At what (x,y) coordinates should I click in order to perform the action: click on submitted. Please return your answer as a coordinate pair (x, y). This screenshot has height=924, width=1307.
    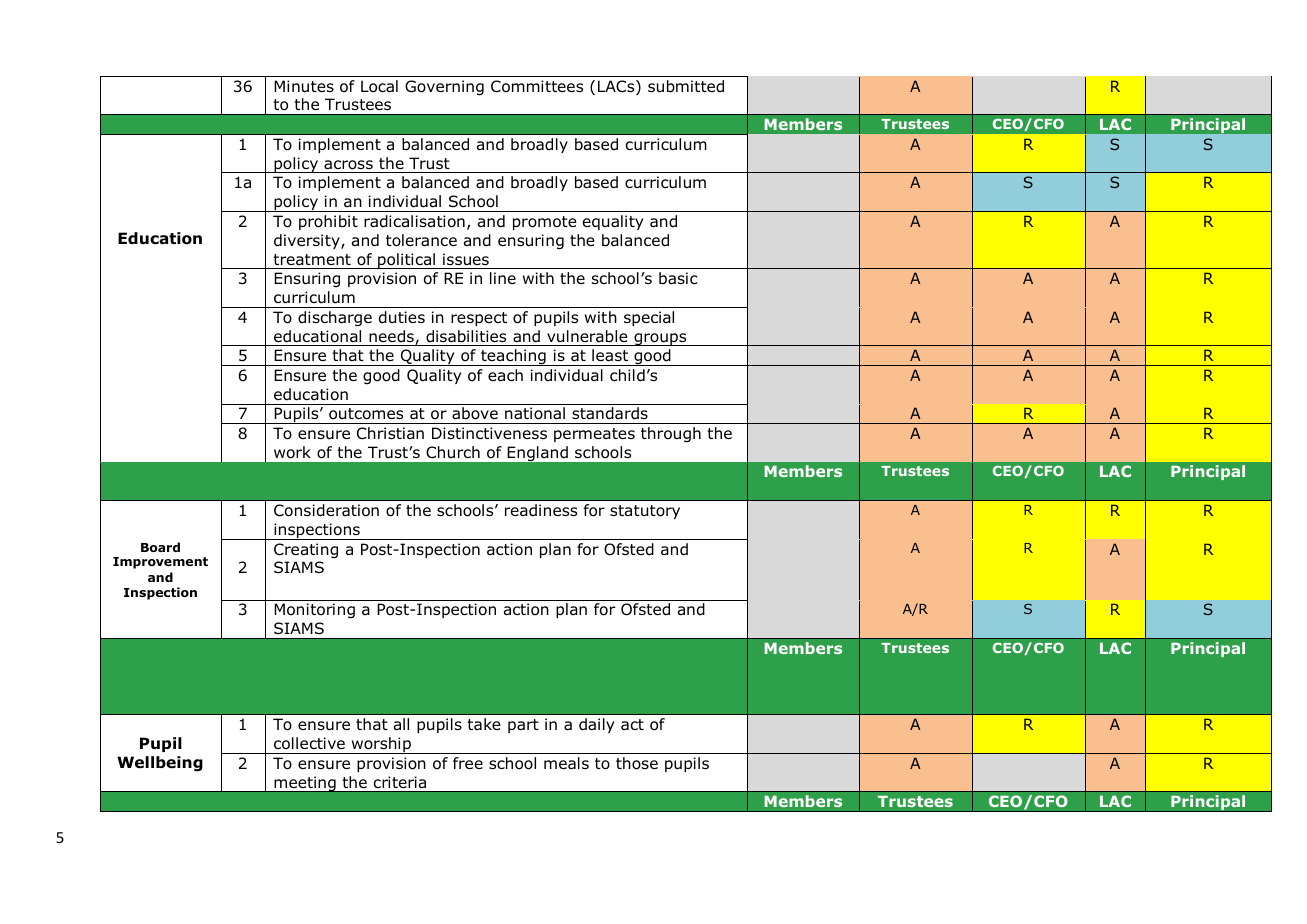
    Looking at the image, I should click on (686, 86).
